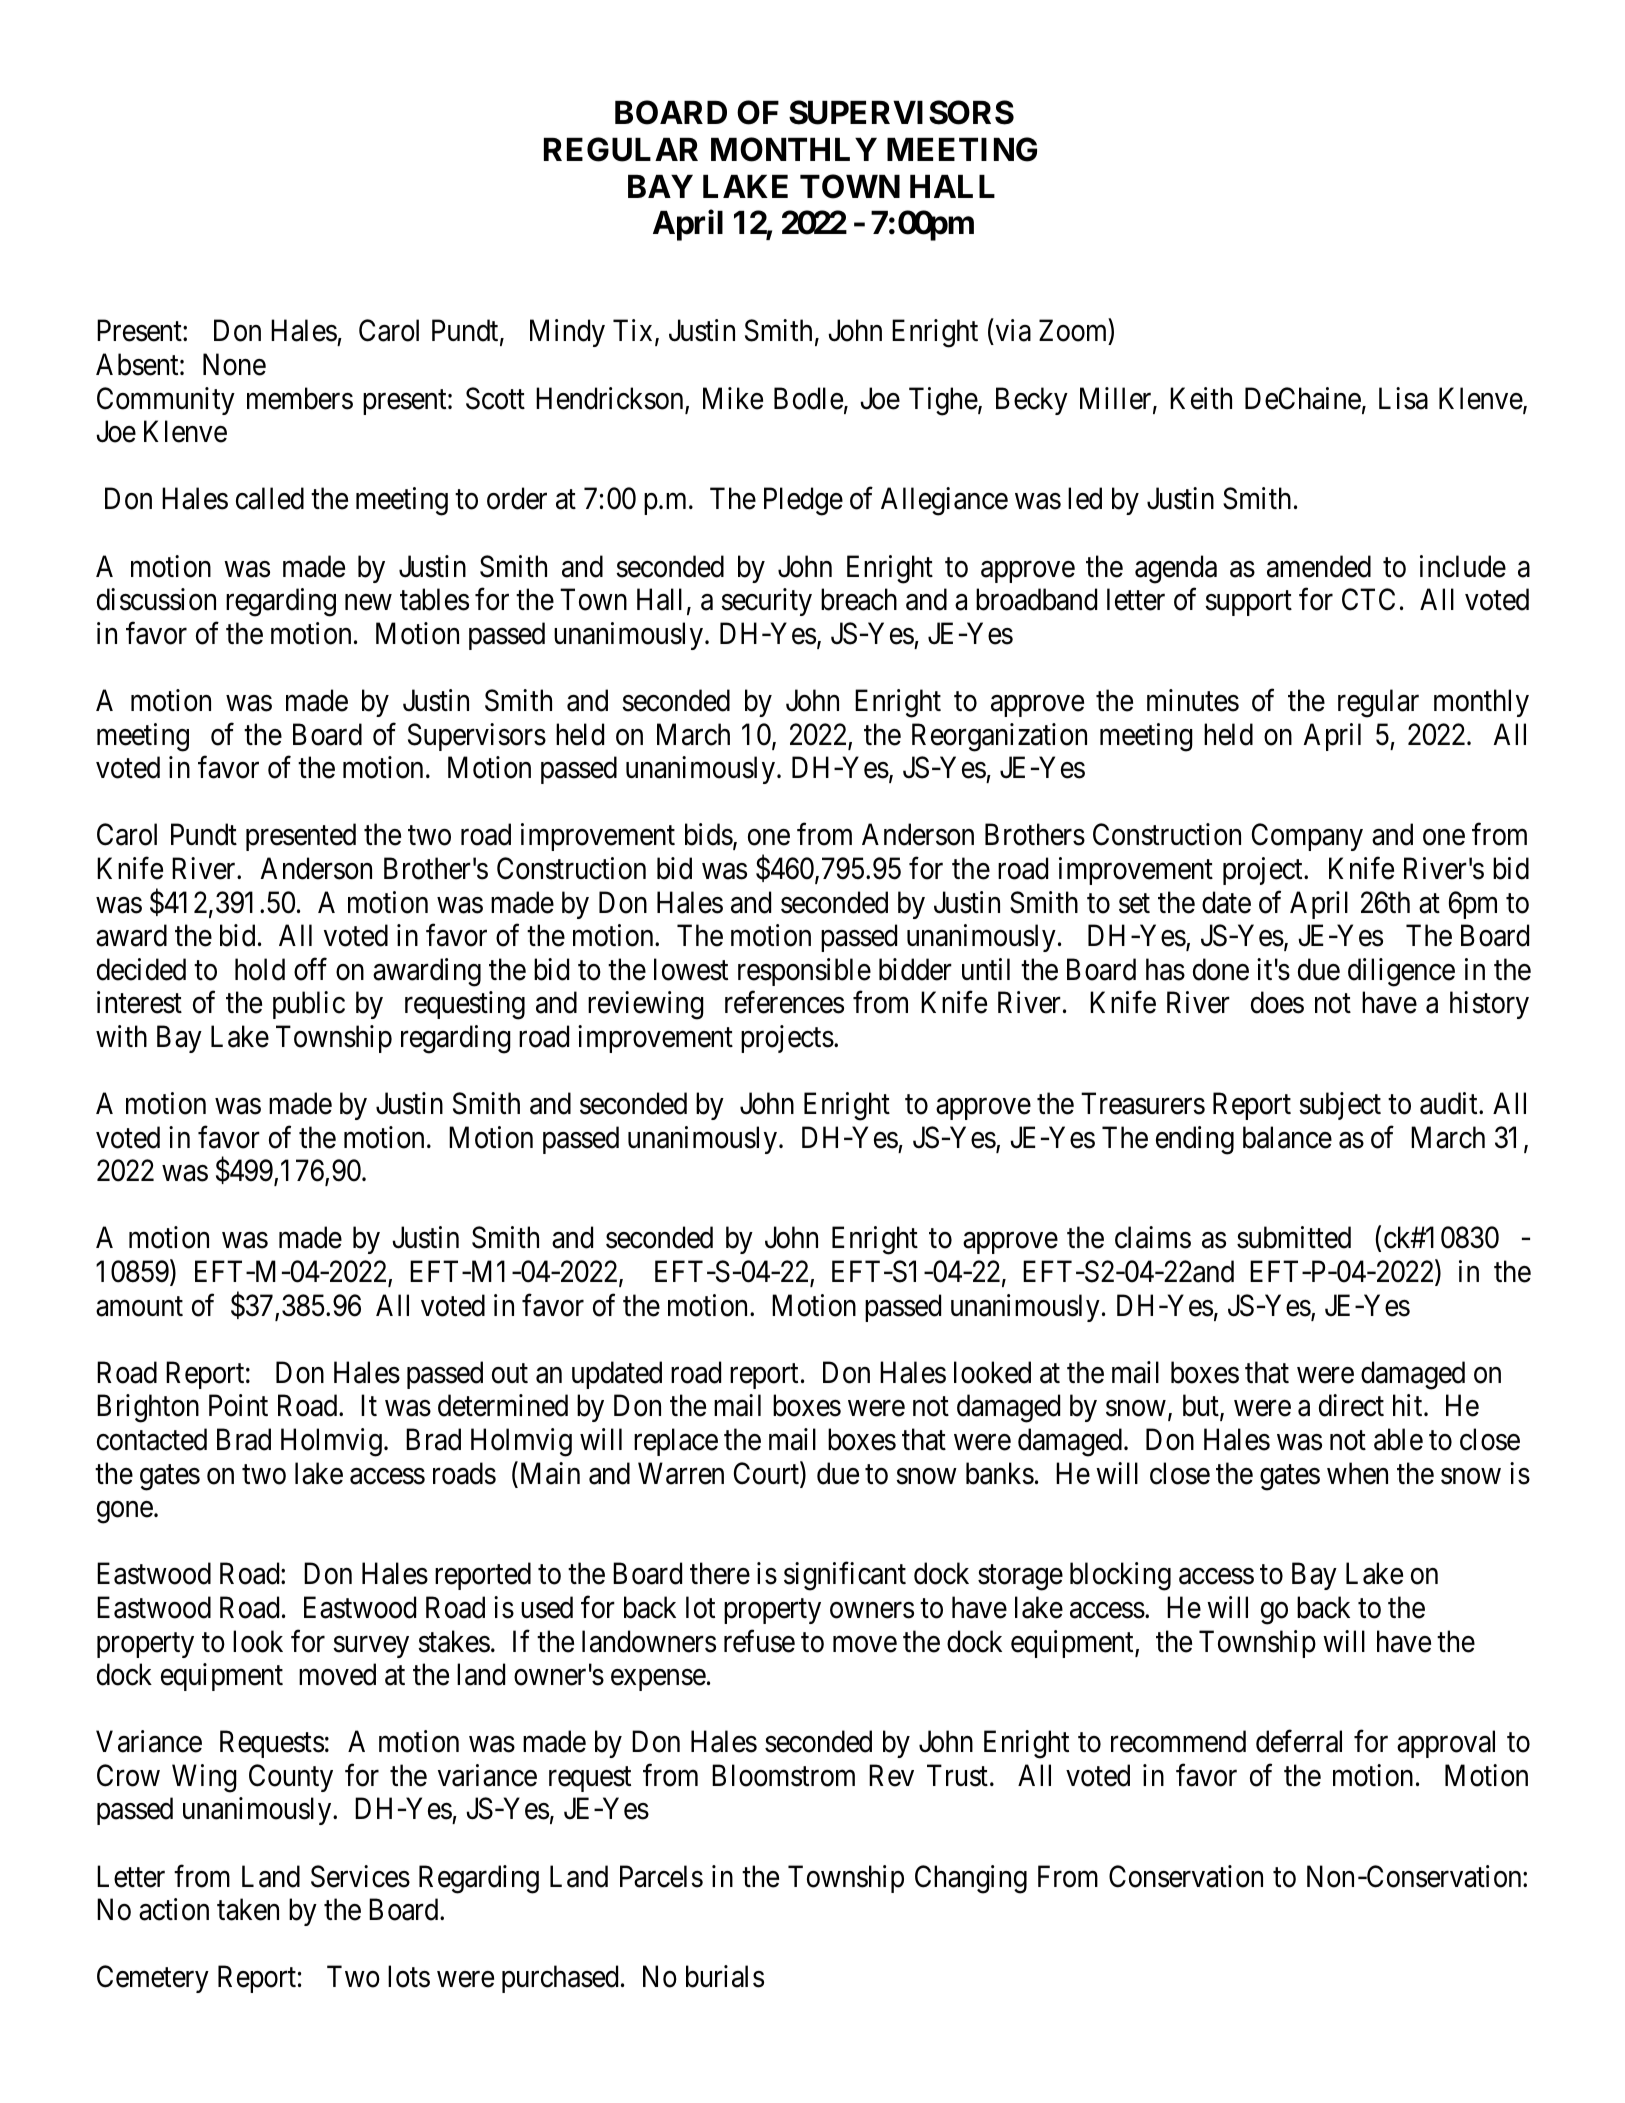 The width and height of the screenshot is (1625, 2103). What do you see at coordinates (1307, 837) in the screenshot?
I see `Company` at bounding box center [1307, 837].
